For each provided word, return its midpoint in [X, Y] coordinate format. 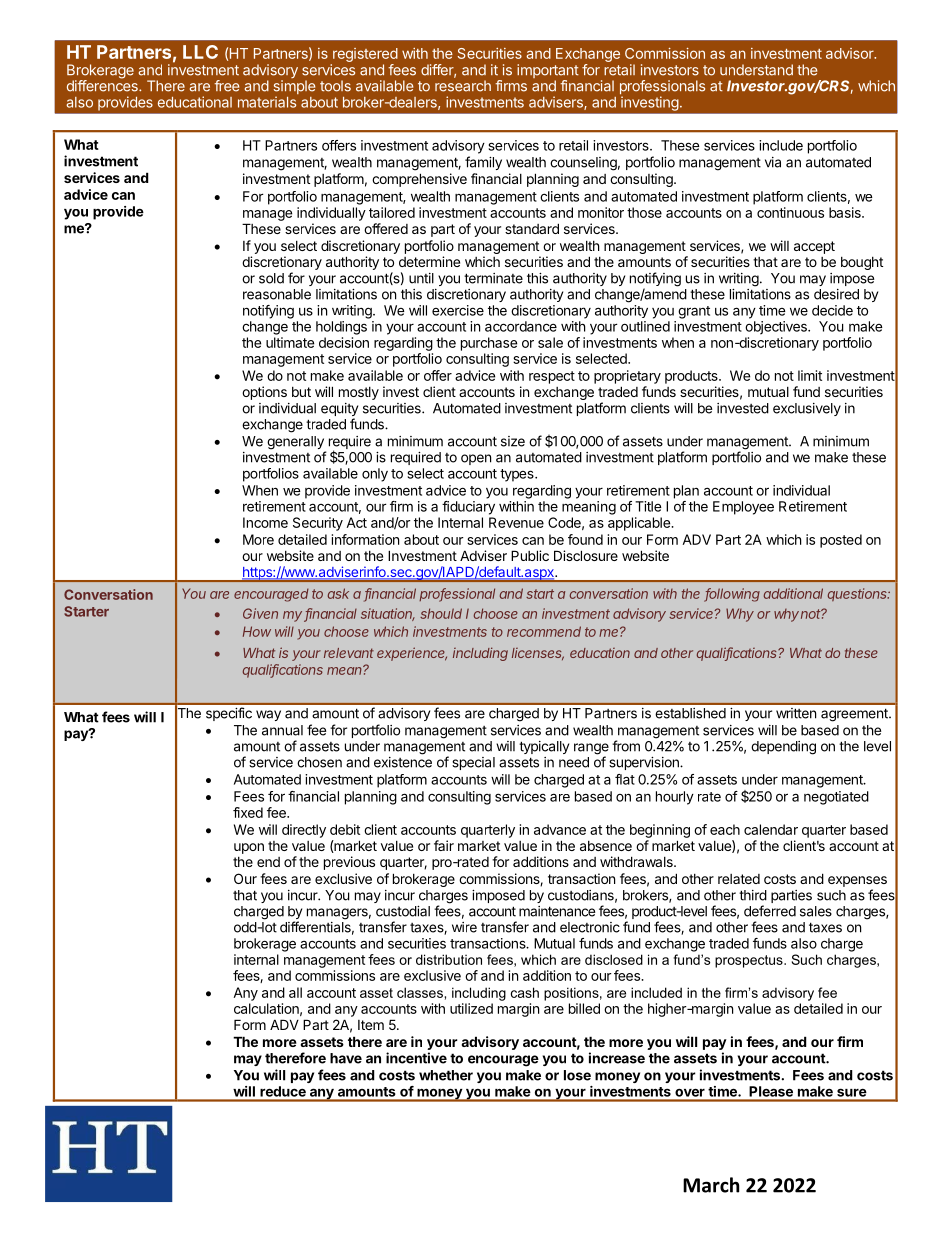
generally [296, 444]
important [548, 72]
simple [294, 88]
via [773, 162]
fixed [248, 812]
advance [560, 829]
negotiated [836, 798]
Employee [743, 508]
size [513, 441]
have [346, 1058]
